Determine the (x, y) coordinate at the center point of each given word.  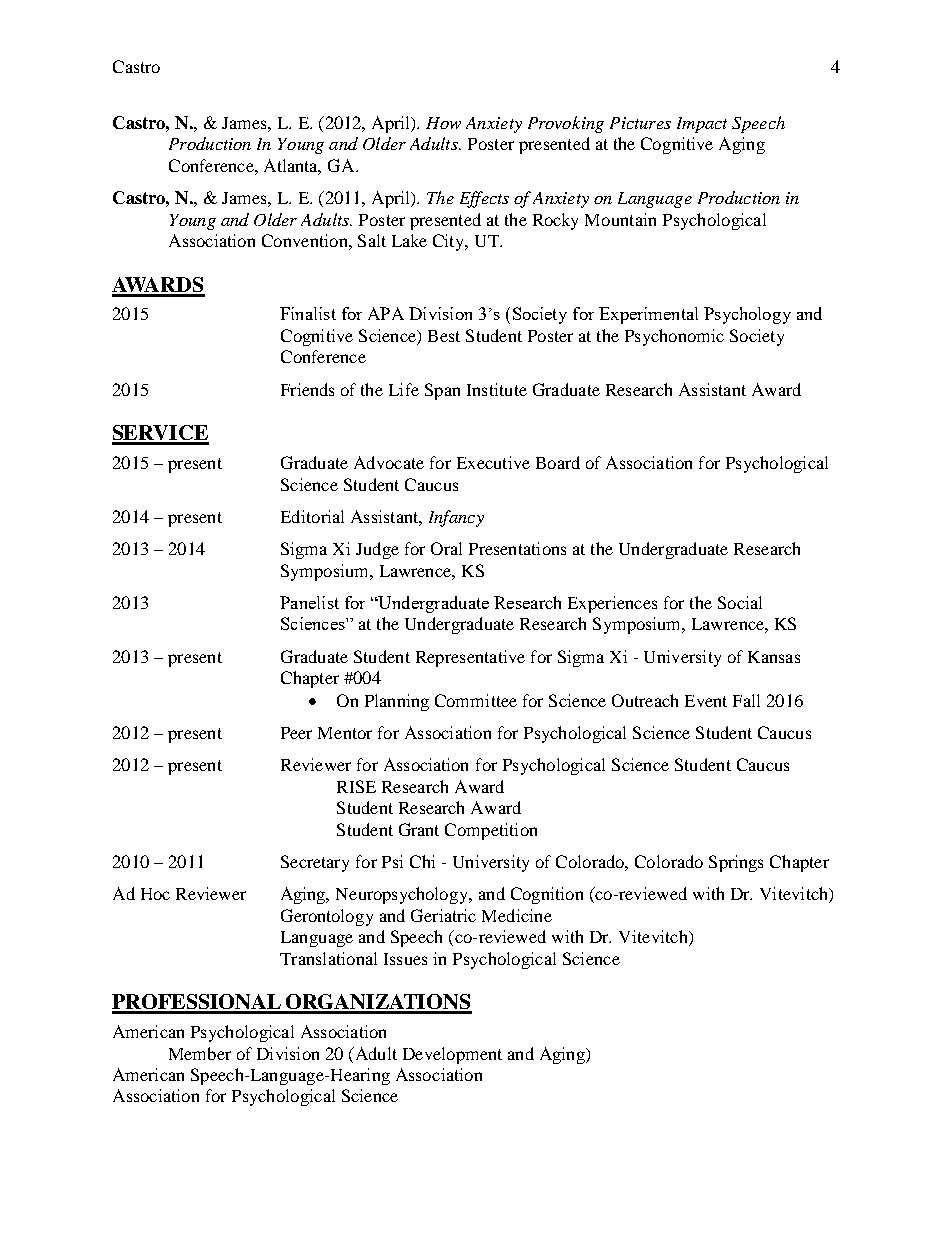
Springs (736, 863)
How (443, 123)
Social (740, 602)
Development (452, 1055)
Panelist (309, 602)
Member (200, 1053)
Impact (702, 125)
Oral (446, 548)
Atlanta (292, 167)
